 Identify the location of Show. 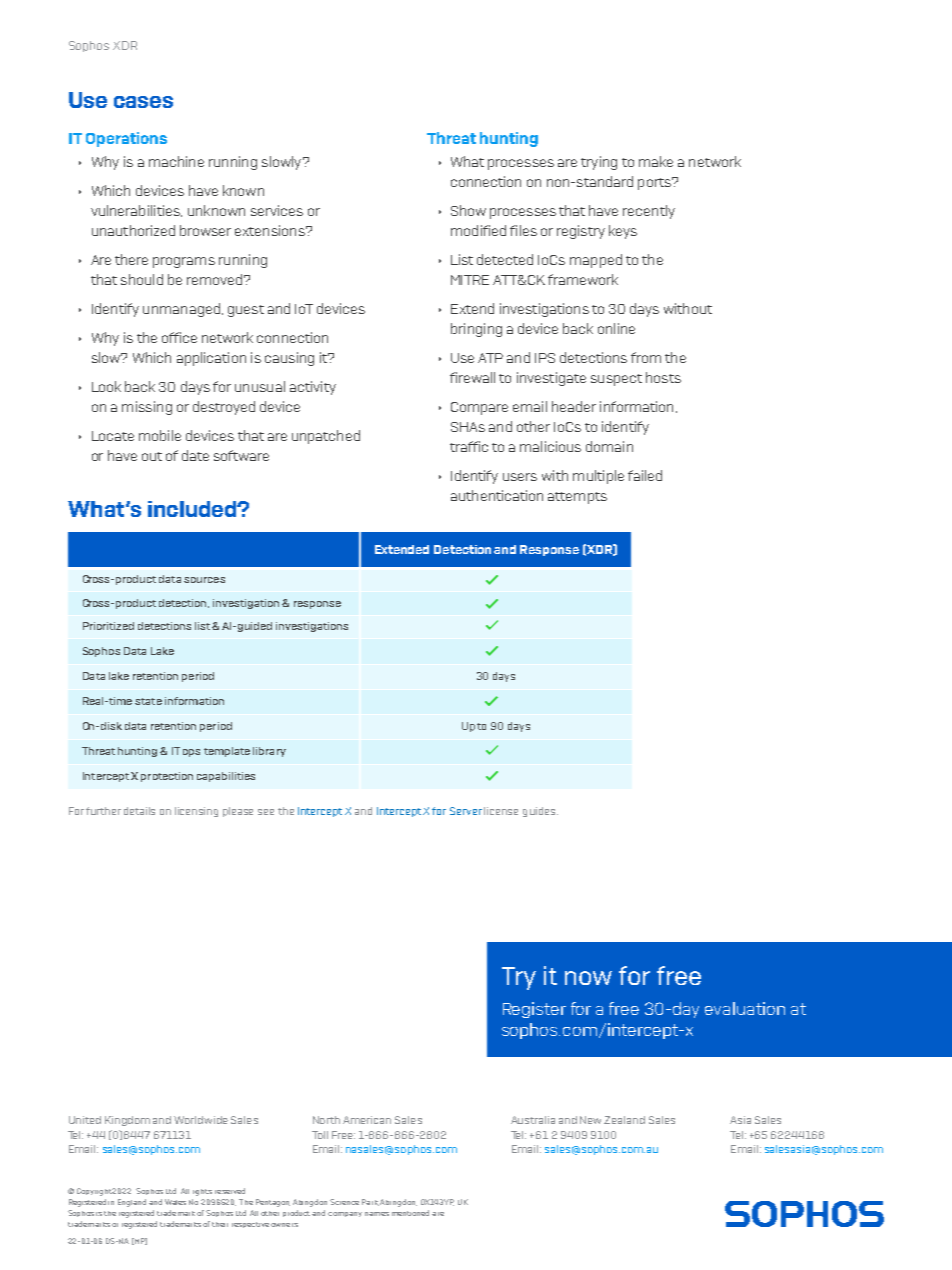
(468, 210).
